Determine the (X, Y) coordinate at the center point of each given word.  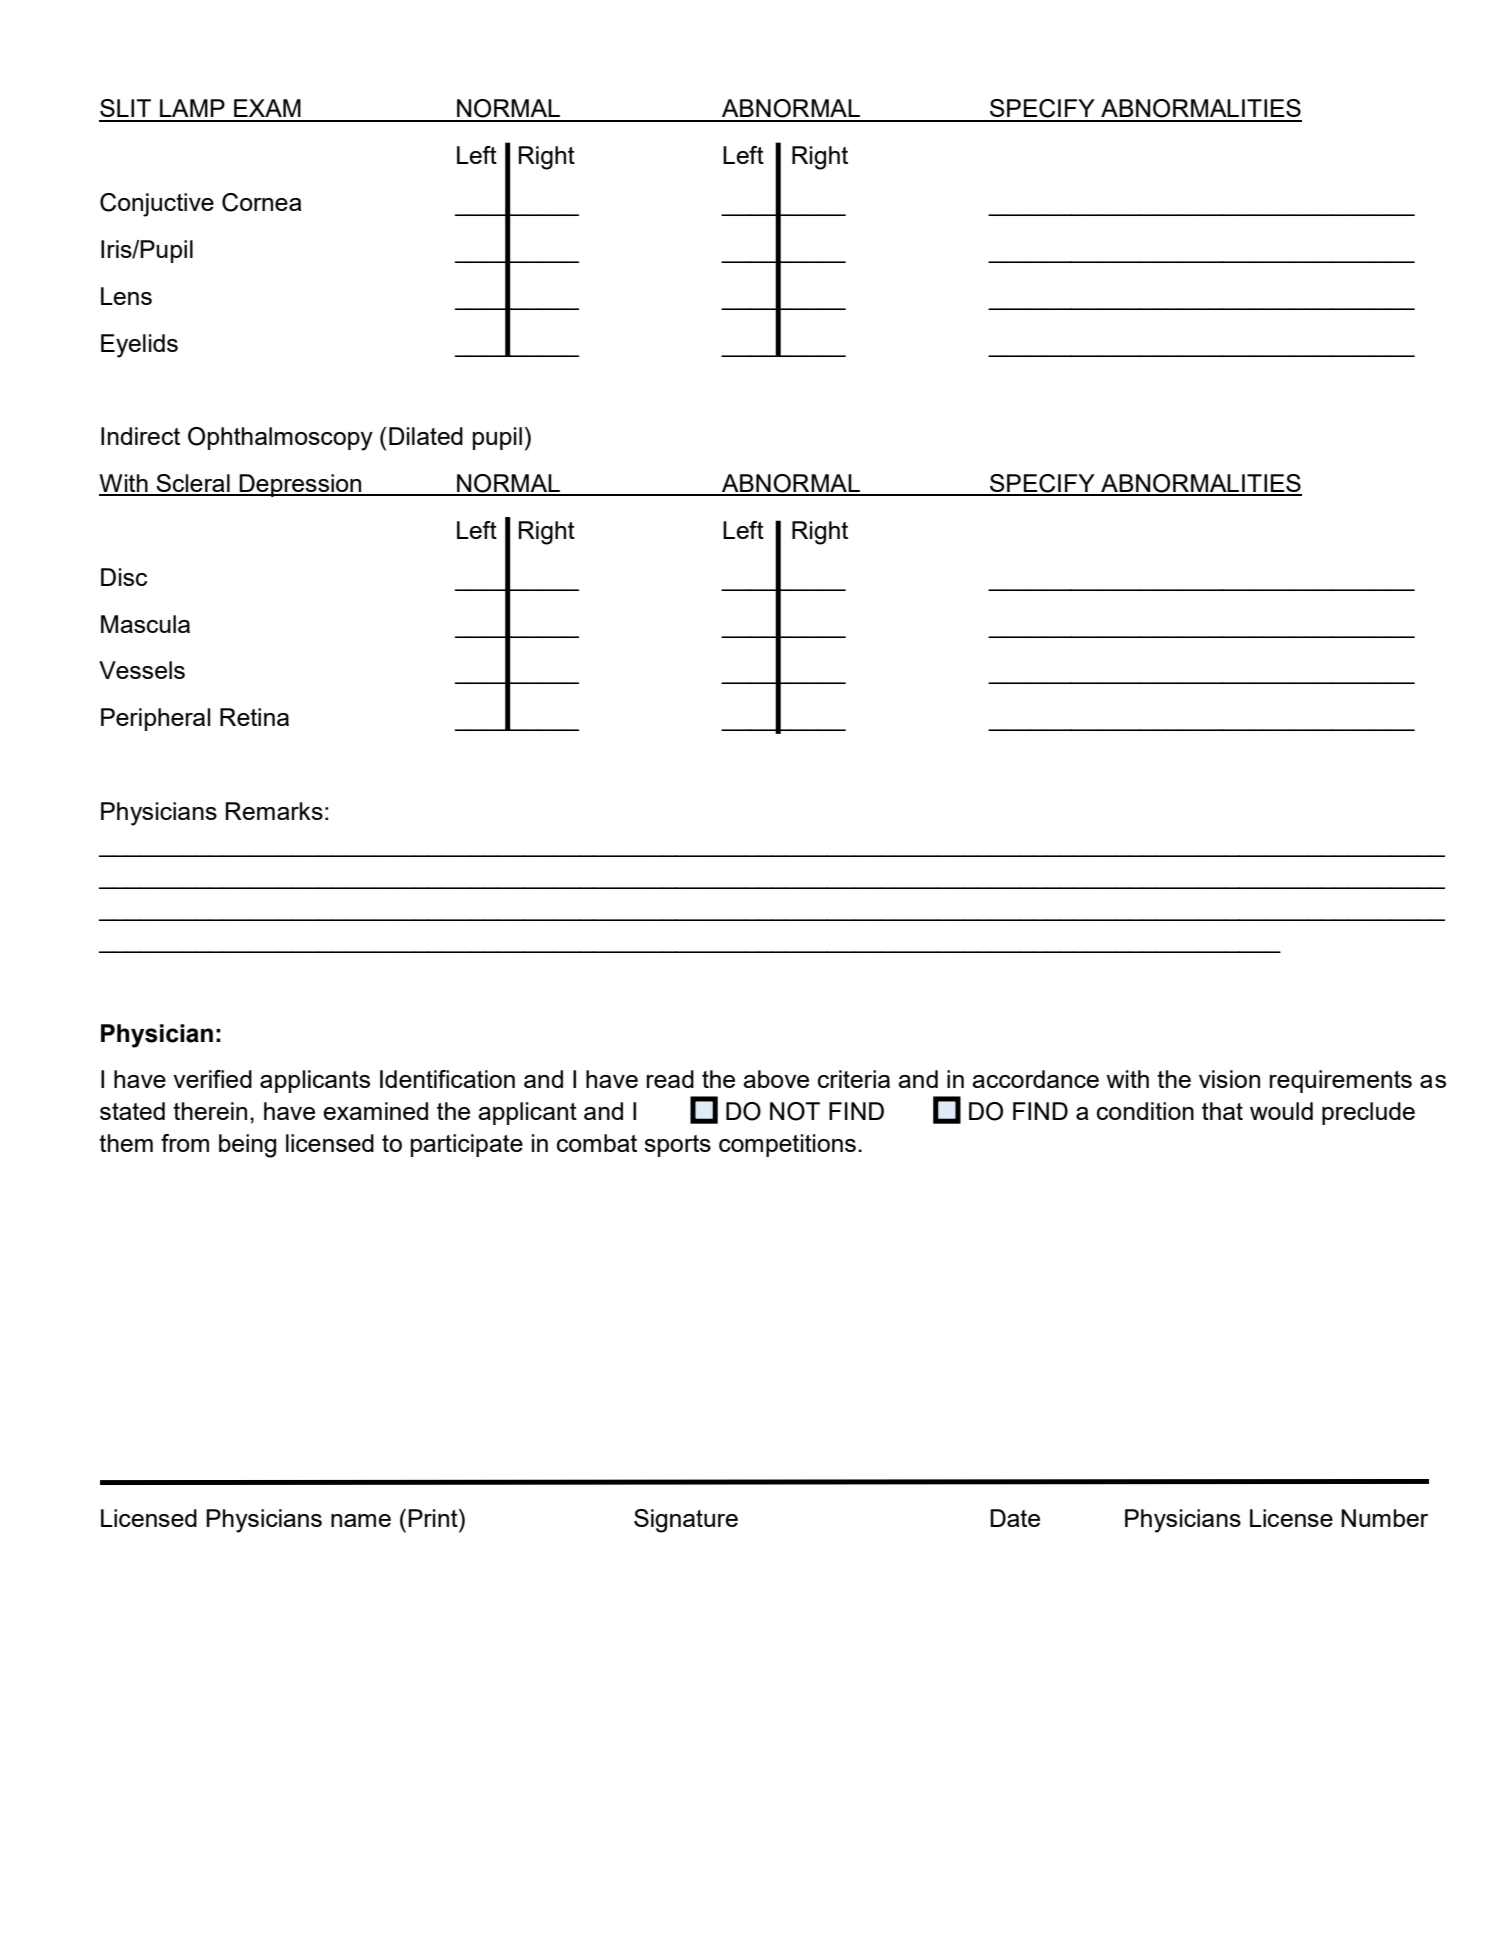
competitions (787, 1145)
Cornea (262, 202)
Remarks (274, 811)
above (776, 1079)
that (1222, 1111)
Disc (124, 577)
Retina (254, 717)
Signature (686, 1521)
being (247, 1146)
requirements (1340, 1081)
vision (1229, 1079)
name (361, 1520)
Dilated (426, 436)
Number (1384, 1518)
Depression (300, 485)
